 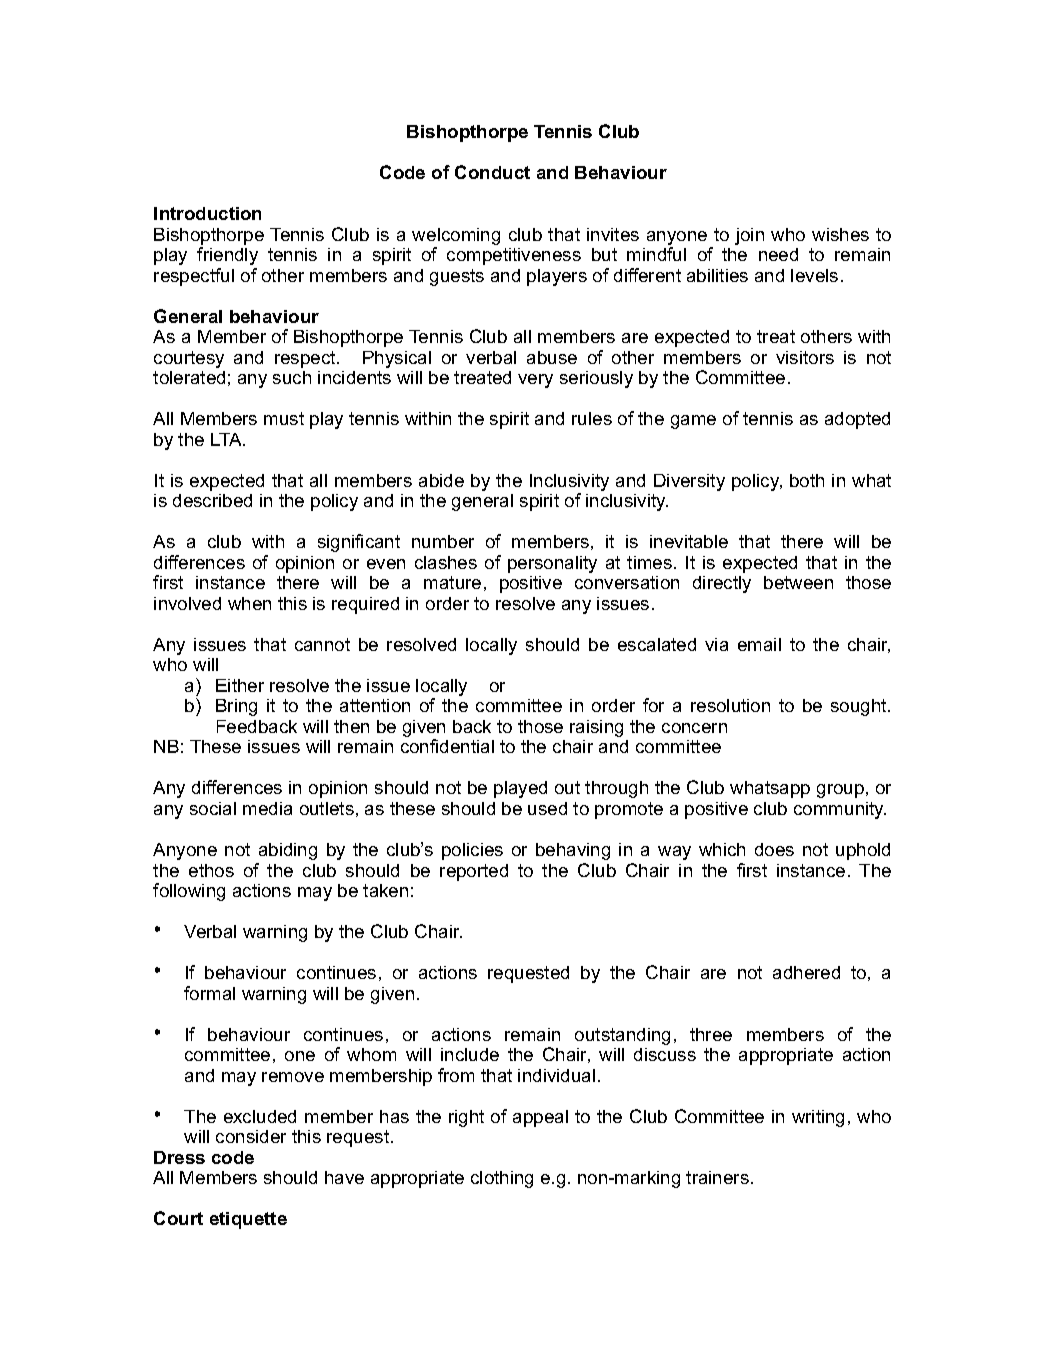 What do you see at coordinates (240, 685) in the page?
I see `Either` at bounding box center [240, 685].
